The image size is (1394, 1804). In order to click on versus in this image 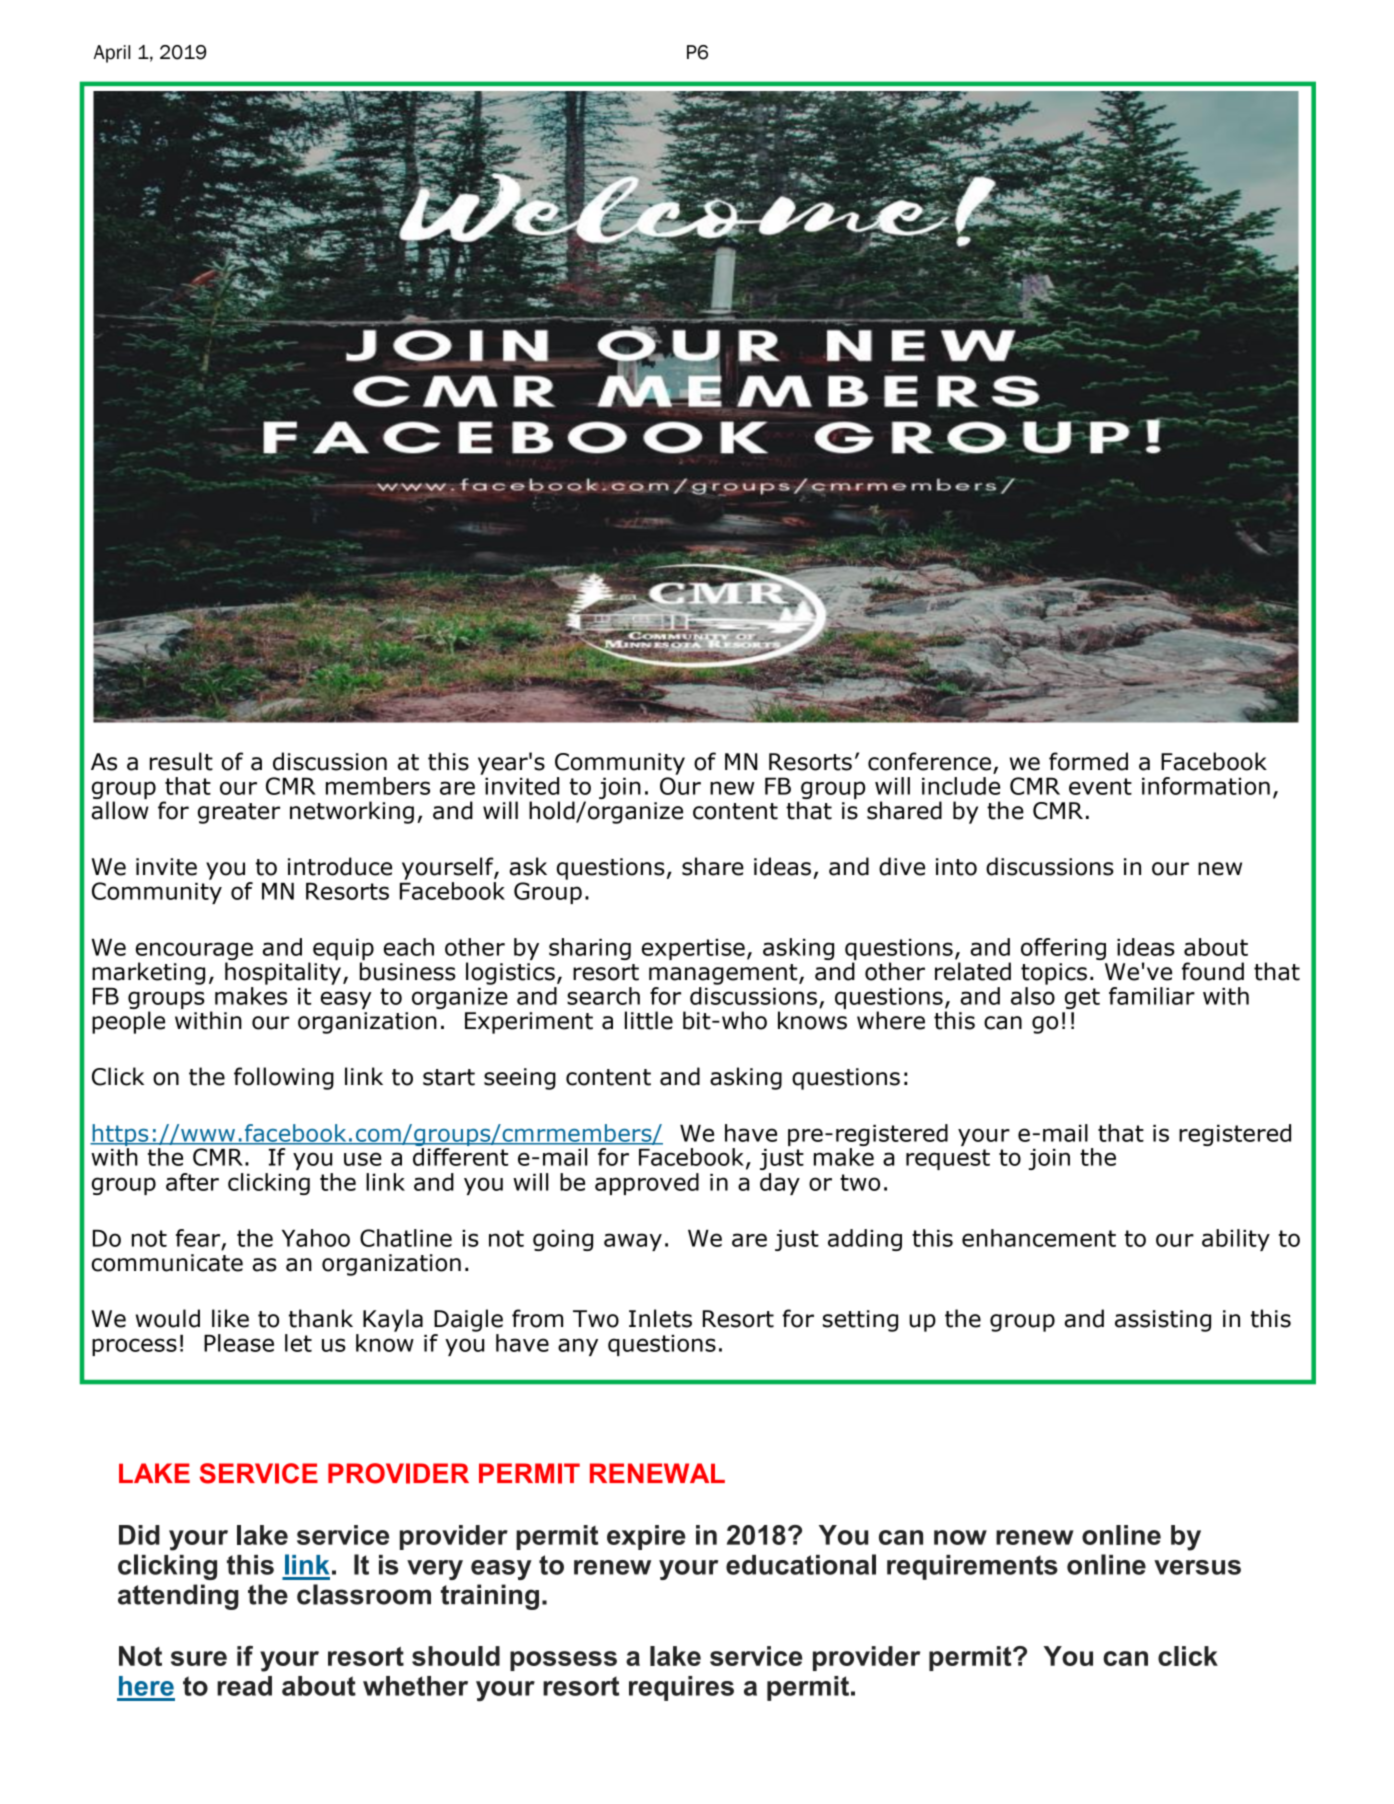, I will do `click(1197, 1567)`.
